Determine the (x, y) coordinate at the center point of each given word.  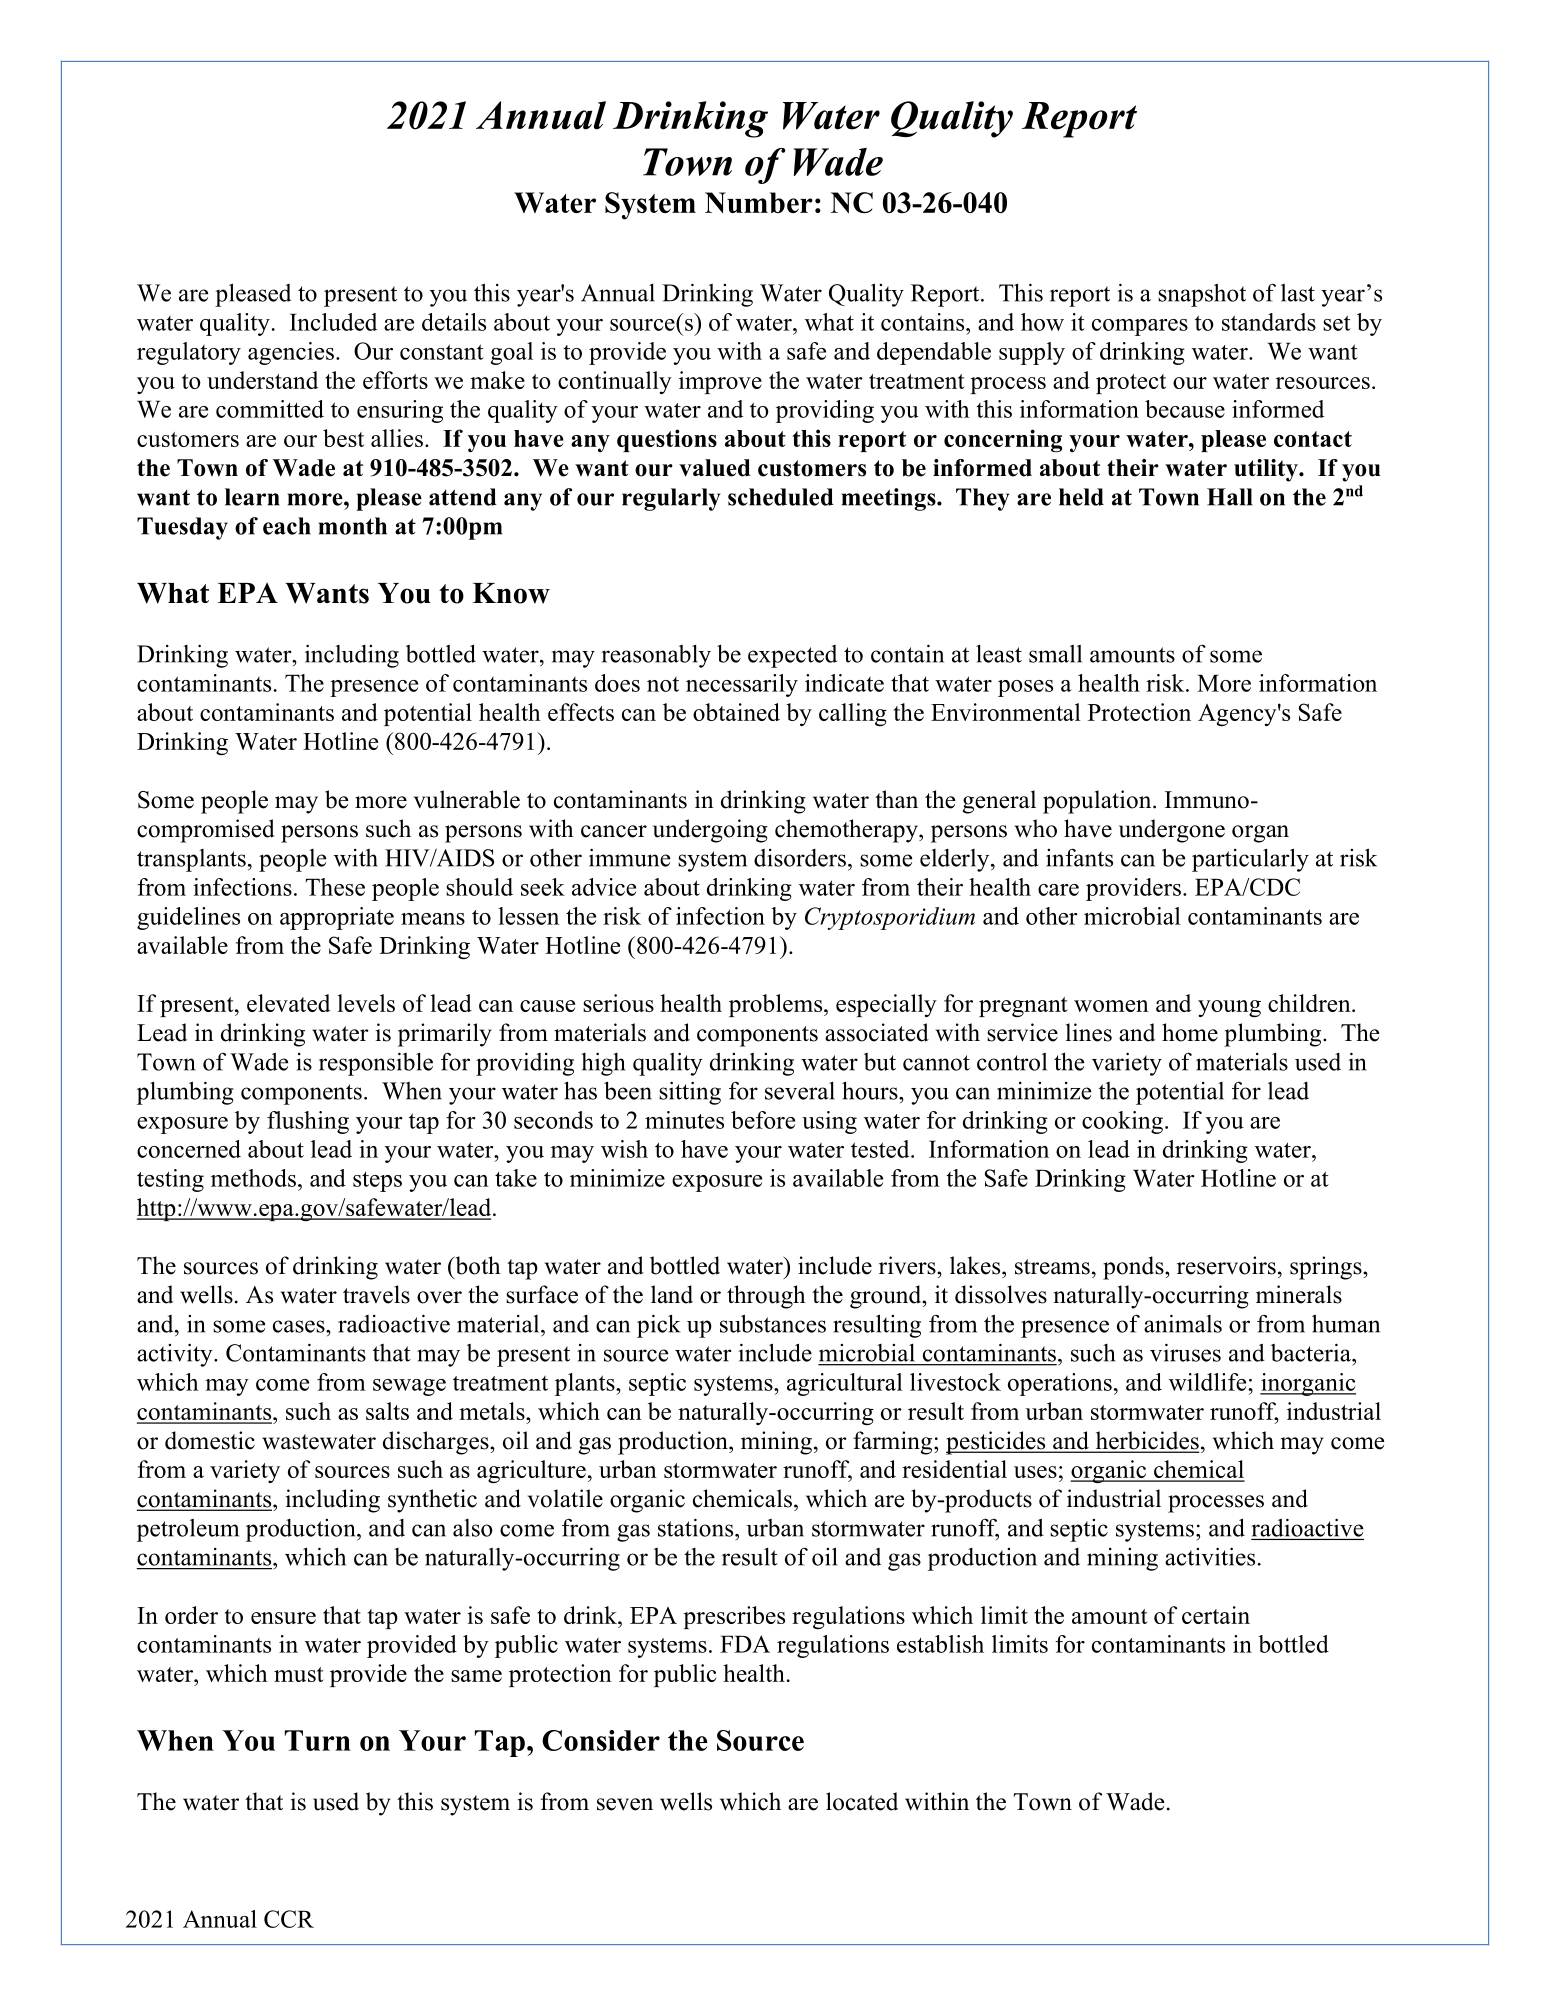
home (1190, 1032)
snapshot (1202, 295)
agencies (291, 353)
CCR (289, 1919)
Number (759, 202)
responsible (376, 1064)
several (800, 1091)
